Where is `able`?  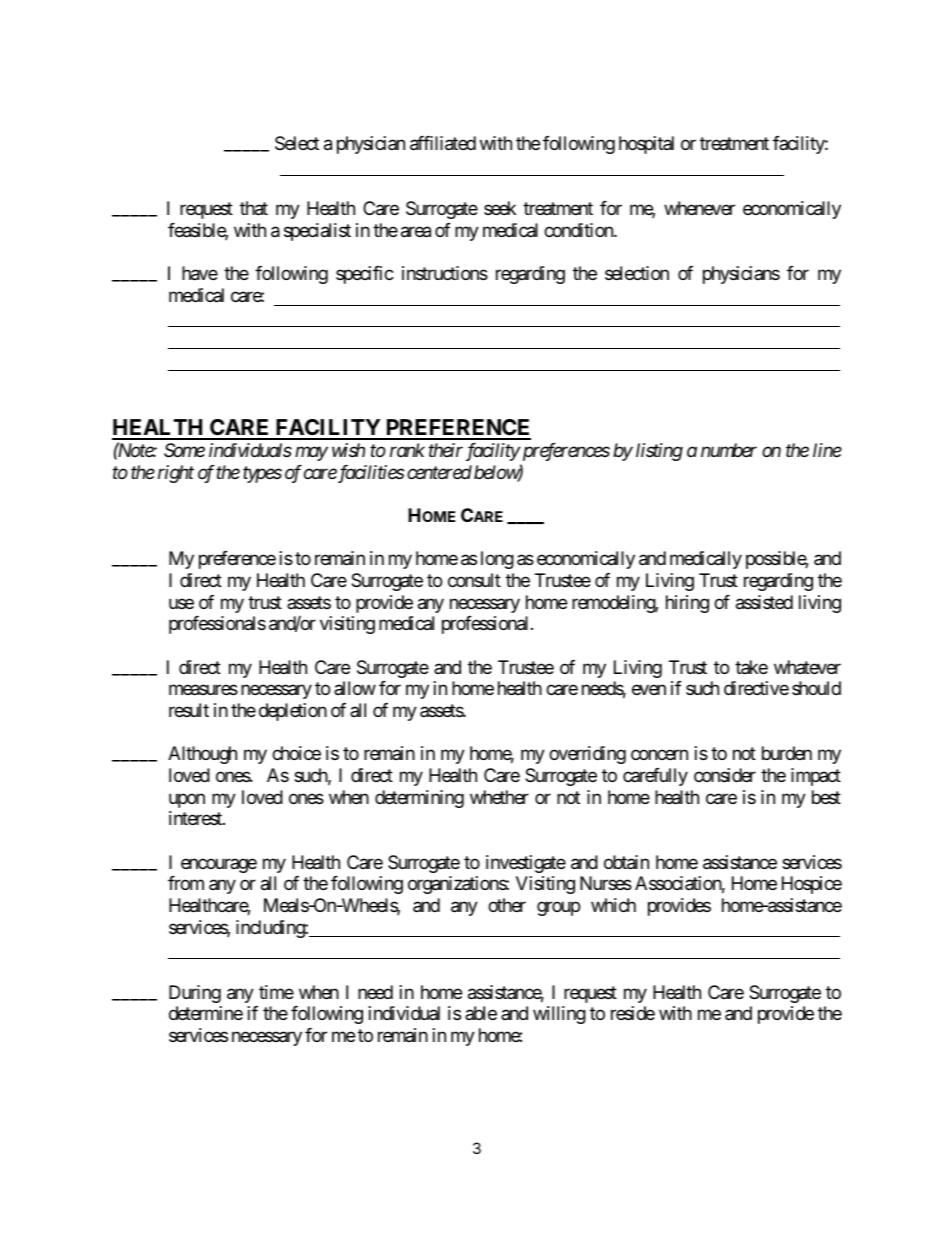 able is located at coordinates (481, 1013).
